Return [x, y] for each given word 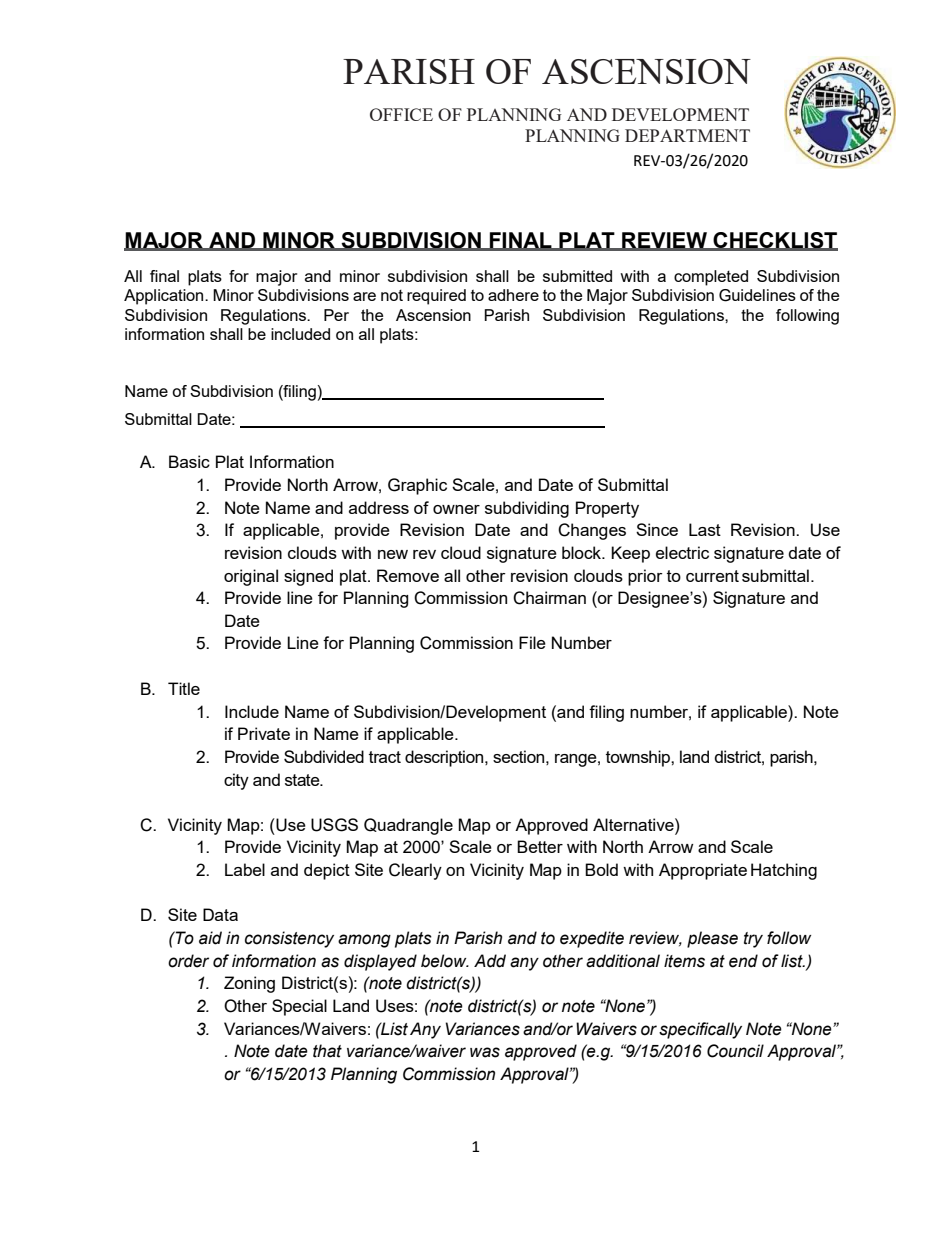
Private [264, 733]
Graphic [417, 486]
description [445, 758]
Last [705, 529]
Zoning [249, 984]
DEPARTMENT [687, 135]
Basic [189, 461]
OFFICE [401, 114]
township [639, 758]
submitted [577, 276]
